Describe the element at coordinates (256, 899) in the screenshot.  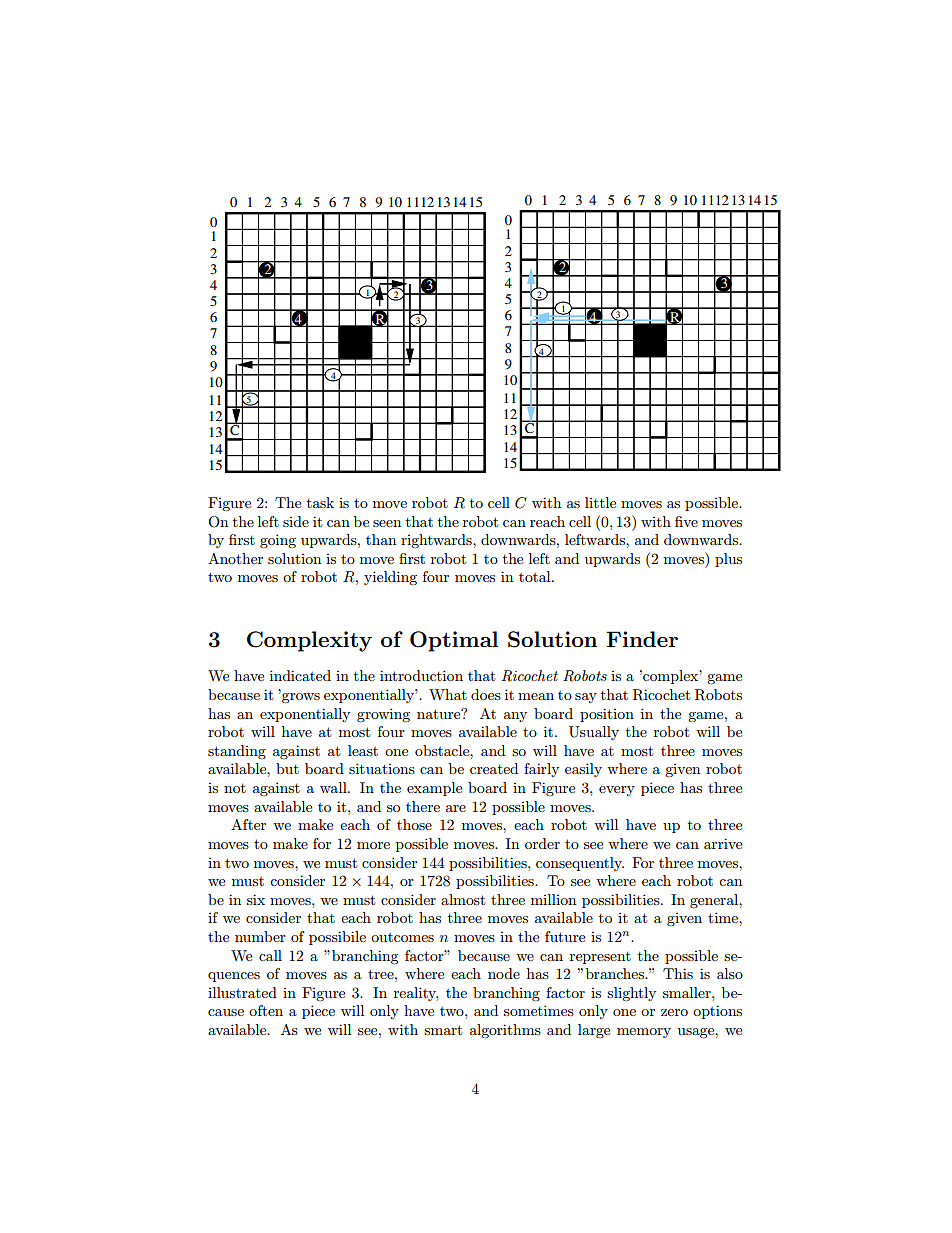
I see `six` at that location.
